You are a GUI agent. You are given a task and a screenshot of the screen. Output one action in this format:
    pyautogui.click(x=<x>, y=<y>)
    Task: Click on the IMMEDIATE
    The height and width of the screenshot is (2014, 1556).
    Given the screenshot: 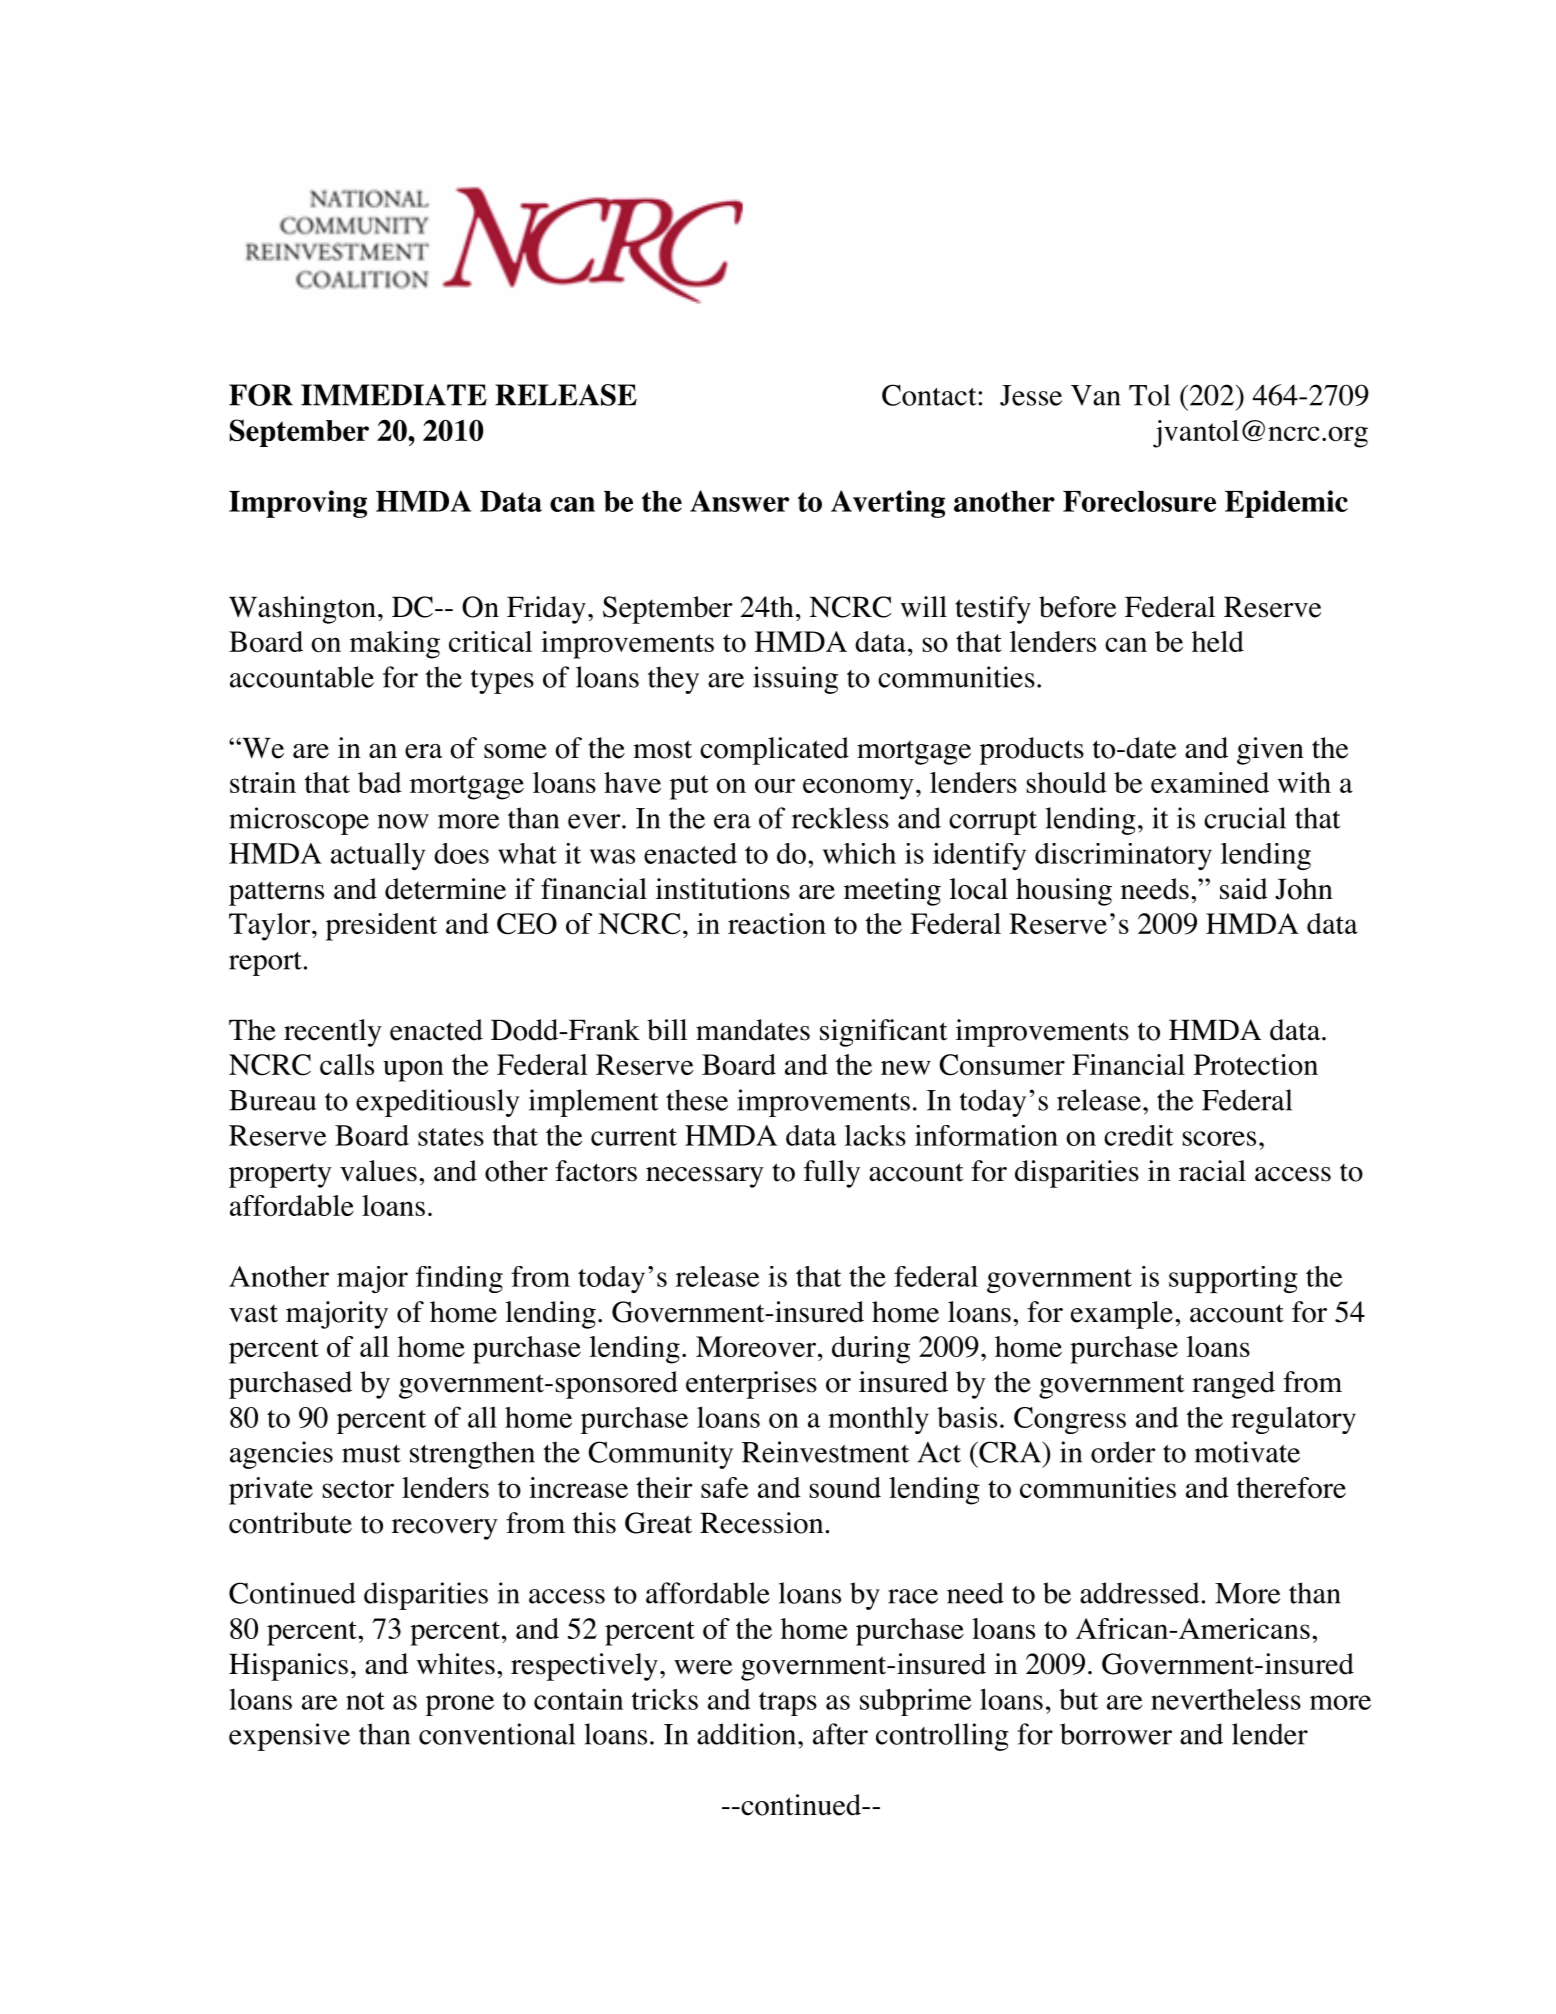 What is the action you would take?
    pyautogui.click(x=394, y=395)
